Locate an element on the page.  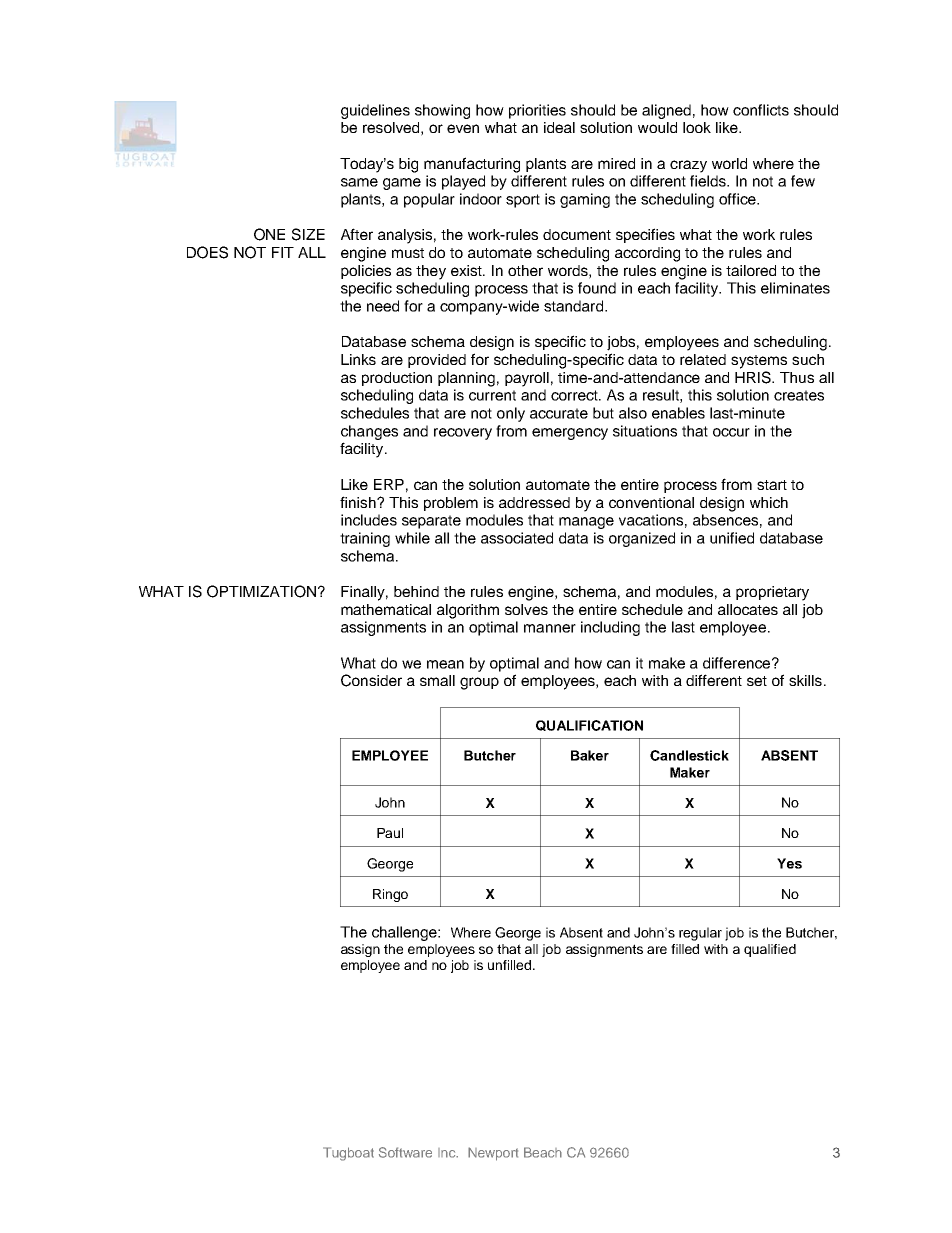
manufacturing is located at coordinates (472, 165).
